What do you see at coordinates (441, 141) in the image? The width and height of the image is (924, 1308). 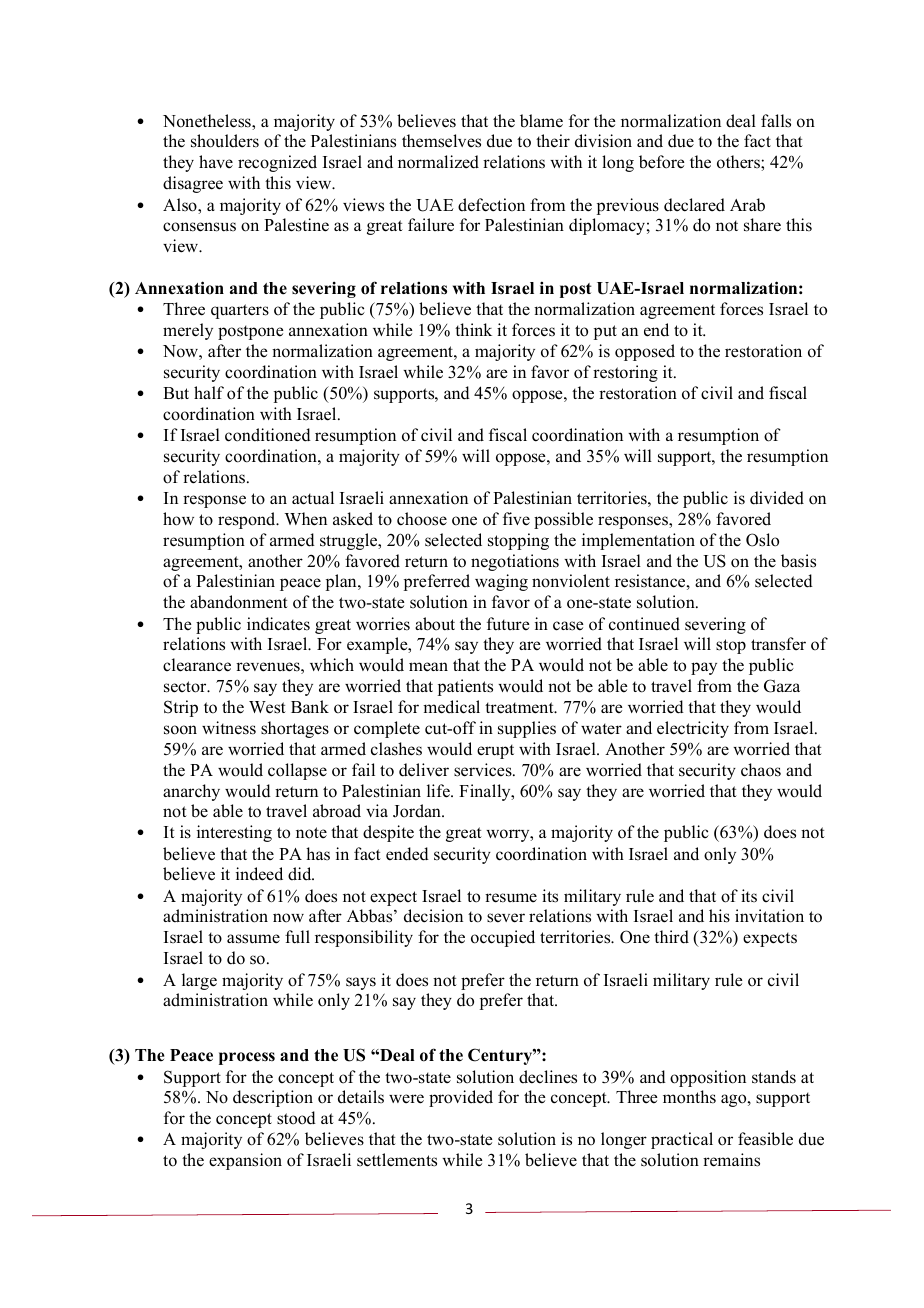 I see `themselves` at bounding box center [441, 141].
